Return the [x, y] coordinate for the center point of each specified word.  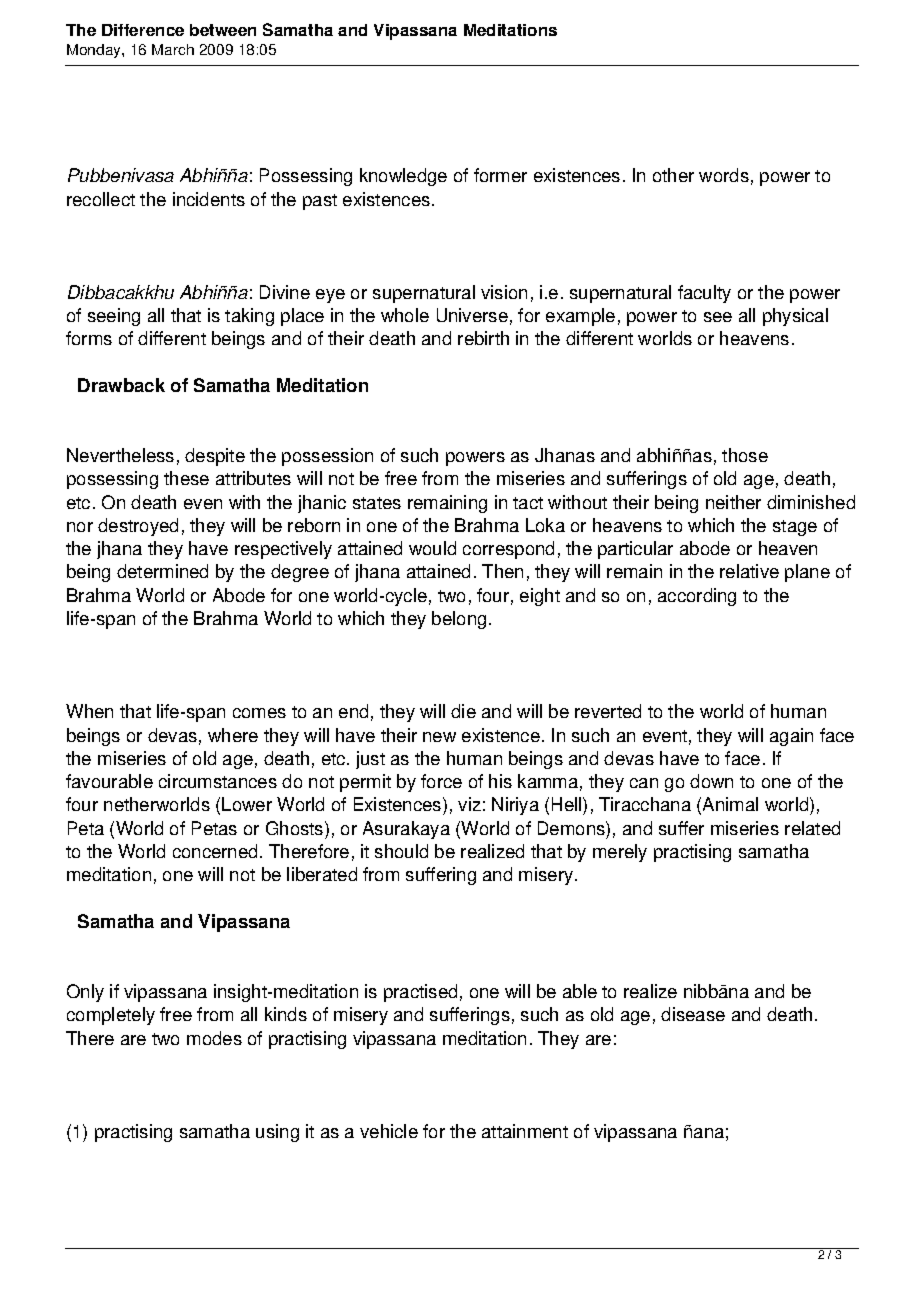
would [432, 548]
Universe [472, 315]
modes [214, 1038]
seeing [114, 317]
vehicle [389, 1131]
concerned [215, 851]
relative [749, 571]
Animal [730, 804]
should [401, 851]
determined [162, 571]
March [173, 49]
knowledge [403, 177]
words [724, 175]
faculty [704, 294]
